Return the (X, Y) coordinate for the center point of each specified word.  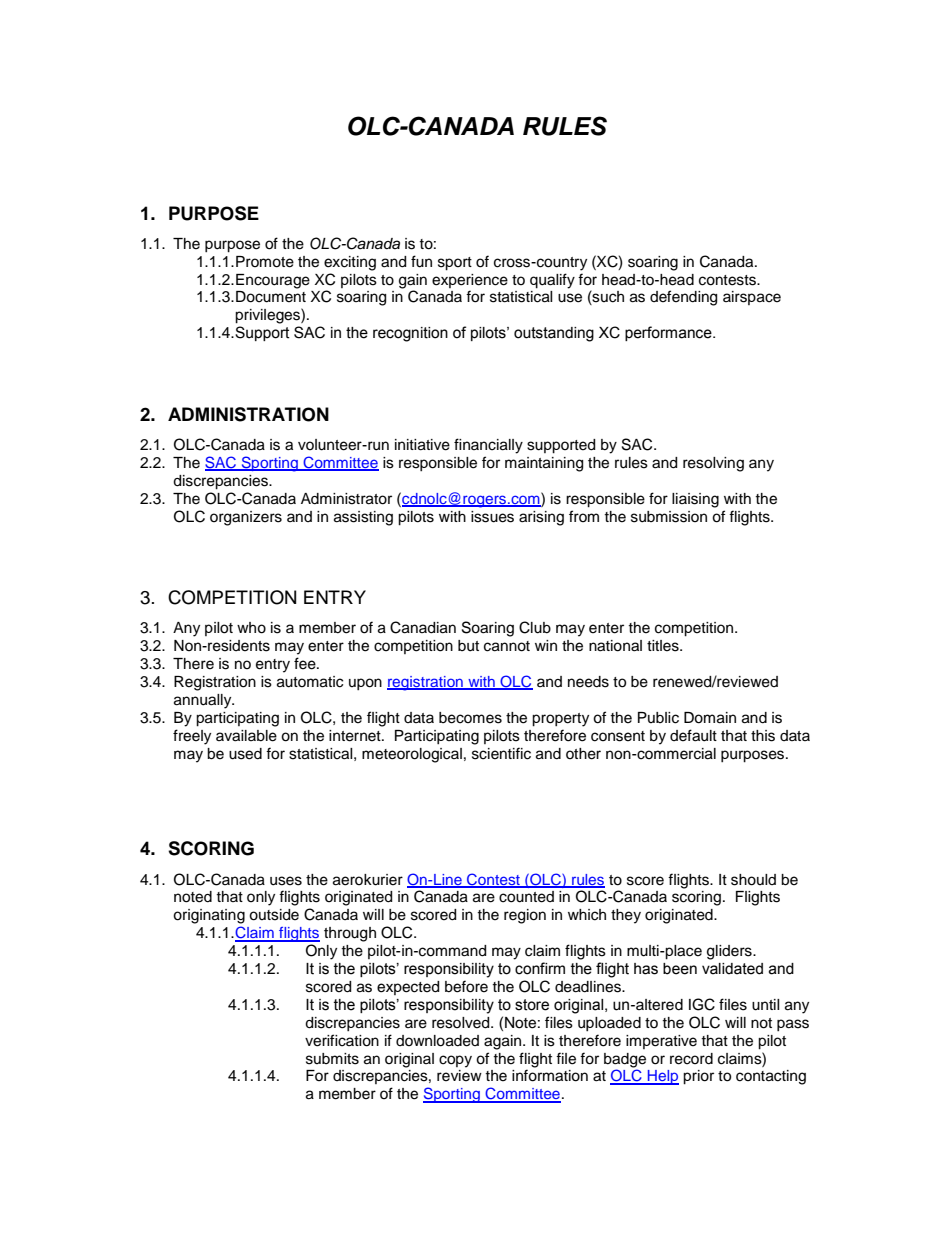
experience (470, 281)
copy (455, 1061)
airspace (752, 298)
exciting (350, 263)
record (691, 1059)
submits (332, 1059)
